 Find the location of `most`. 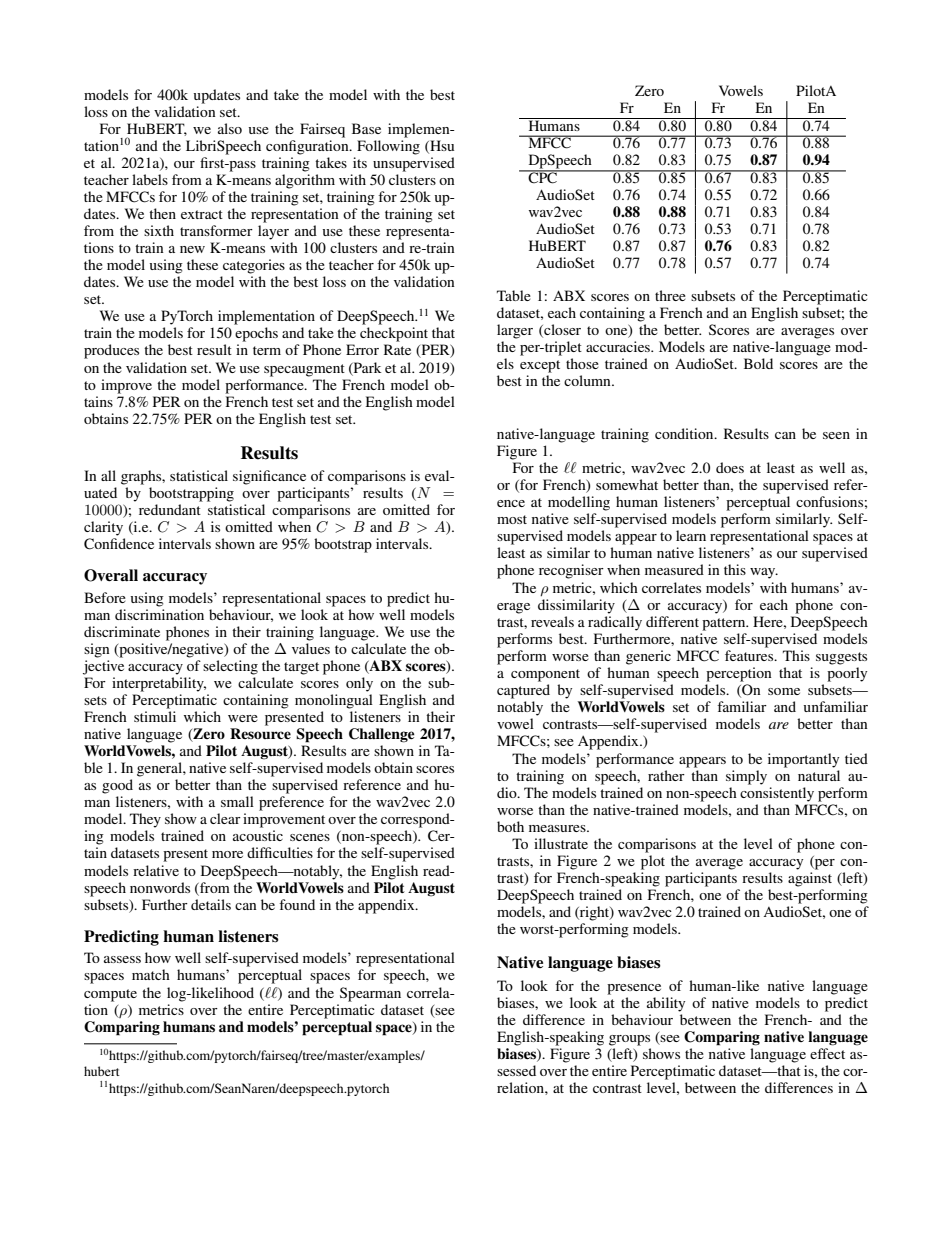

most is located at coordinates (512, 519).
